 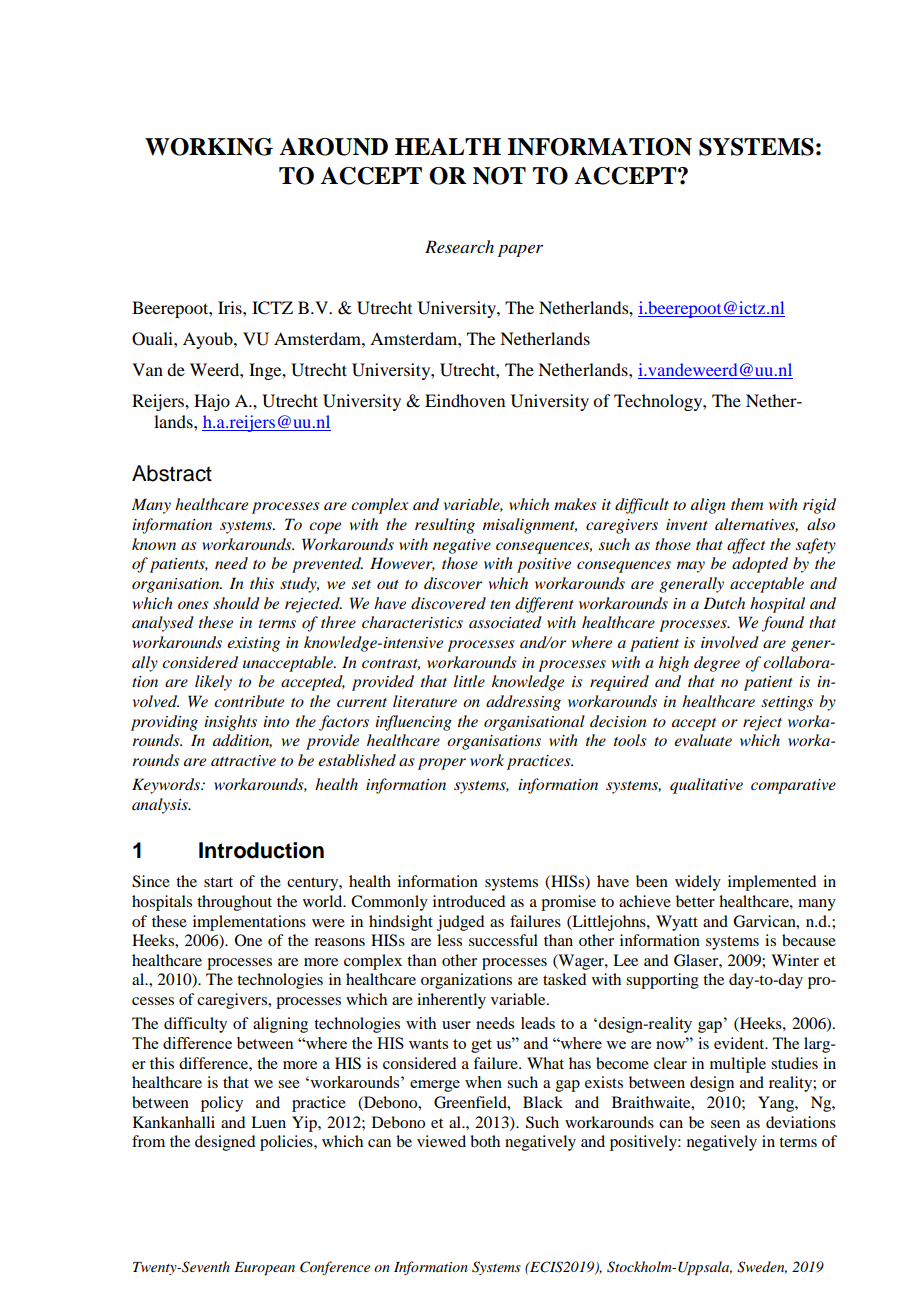 What do you see at coordinates (445, 526) in the page?
I see `resulting` at bounding box center [445, 526].
